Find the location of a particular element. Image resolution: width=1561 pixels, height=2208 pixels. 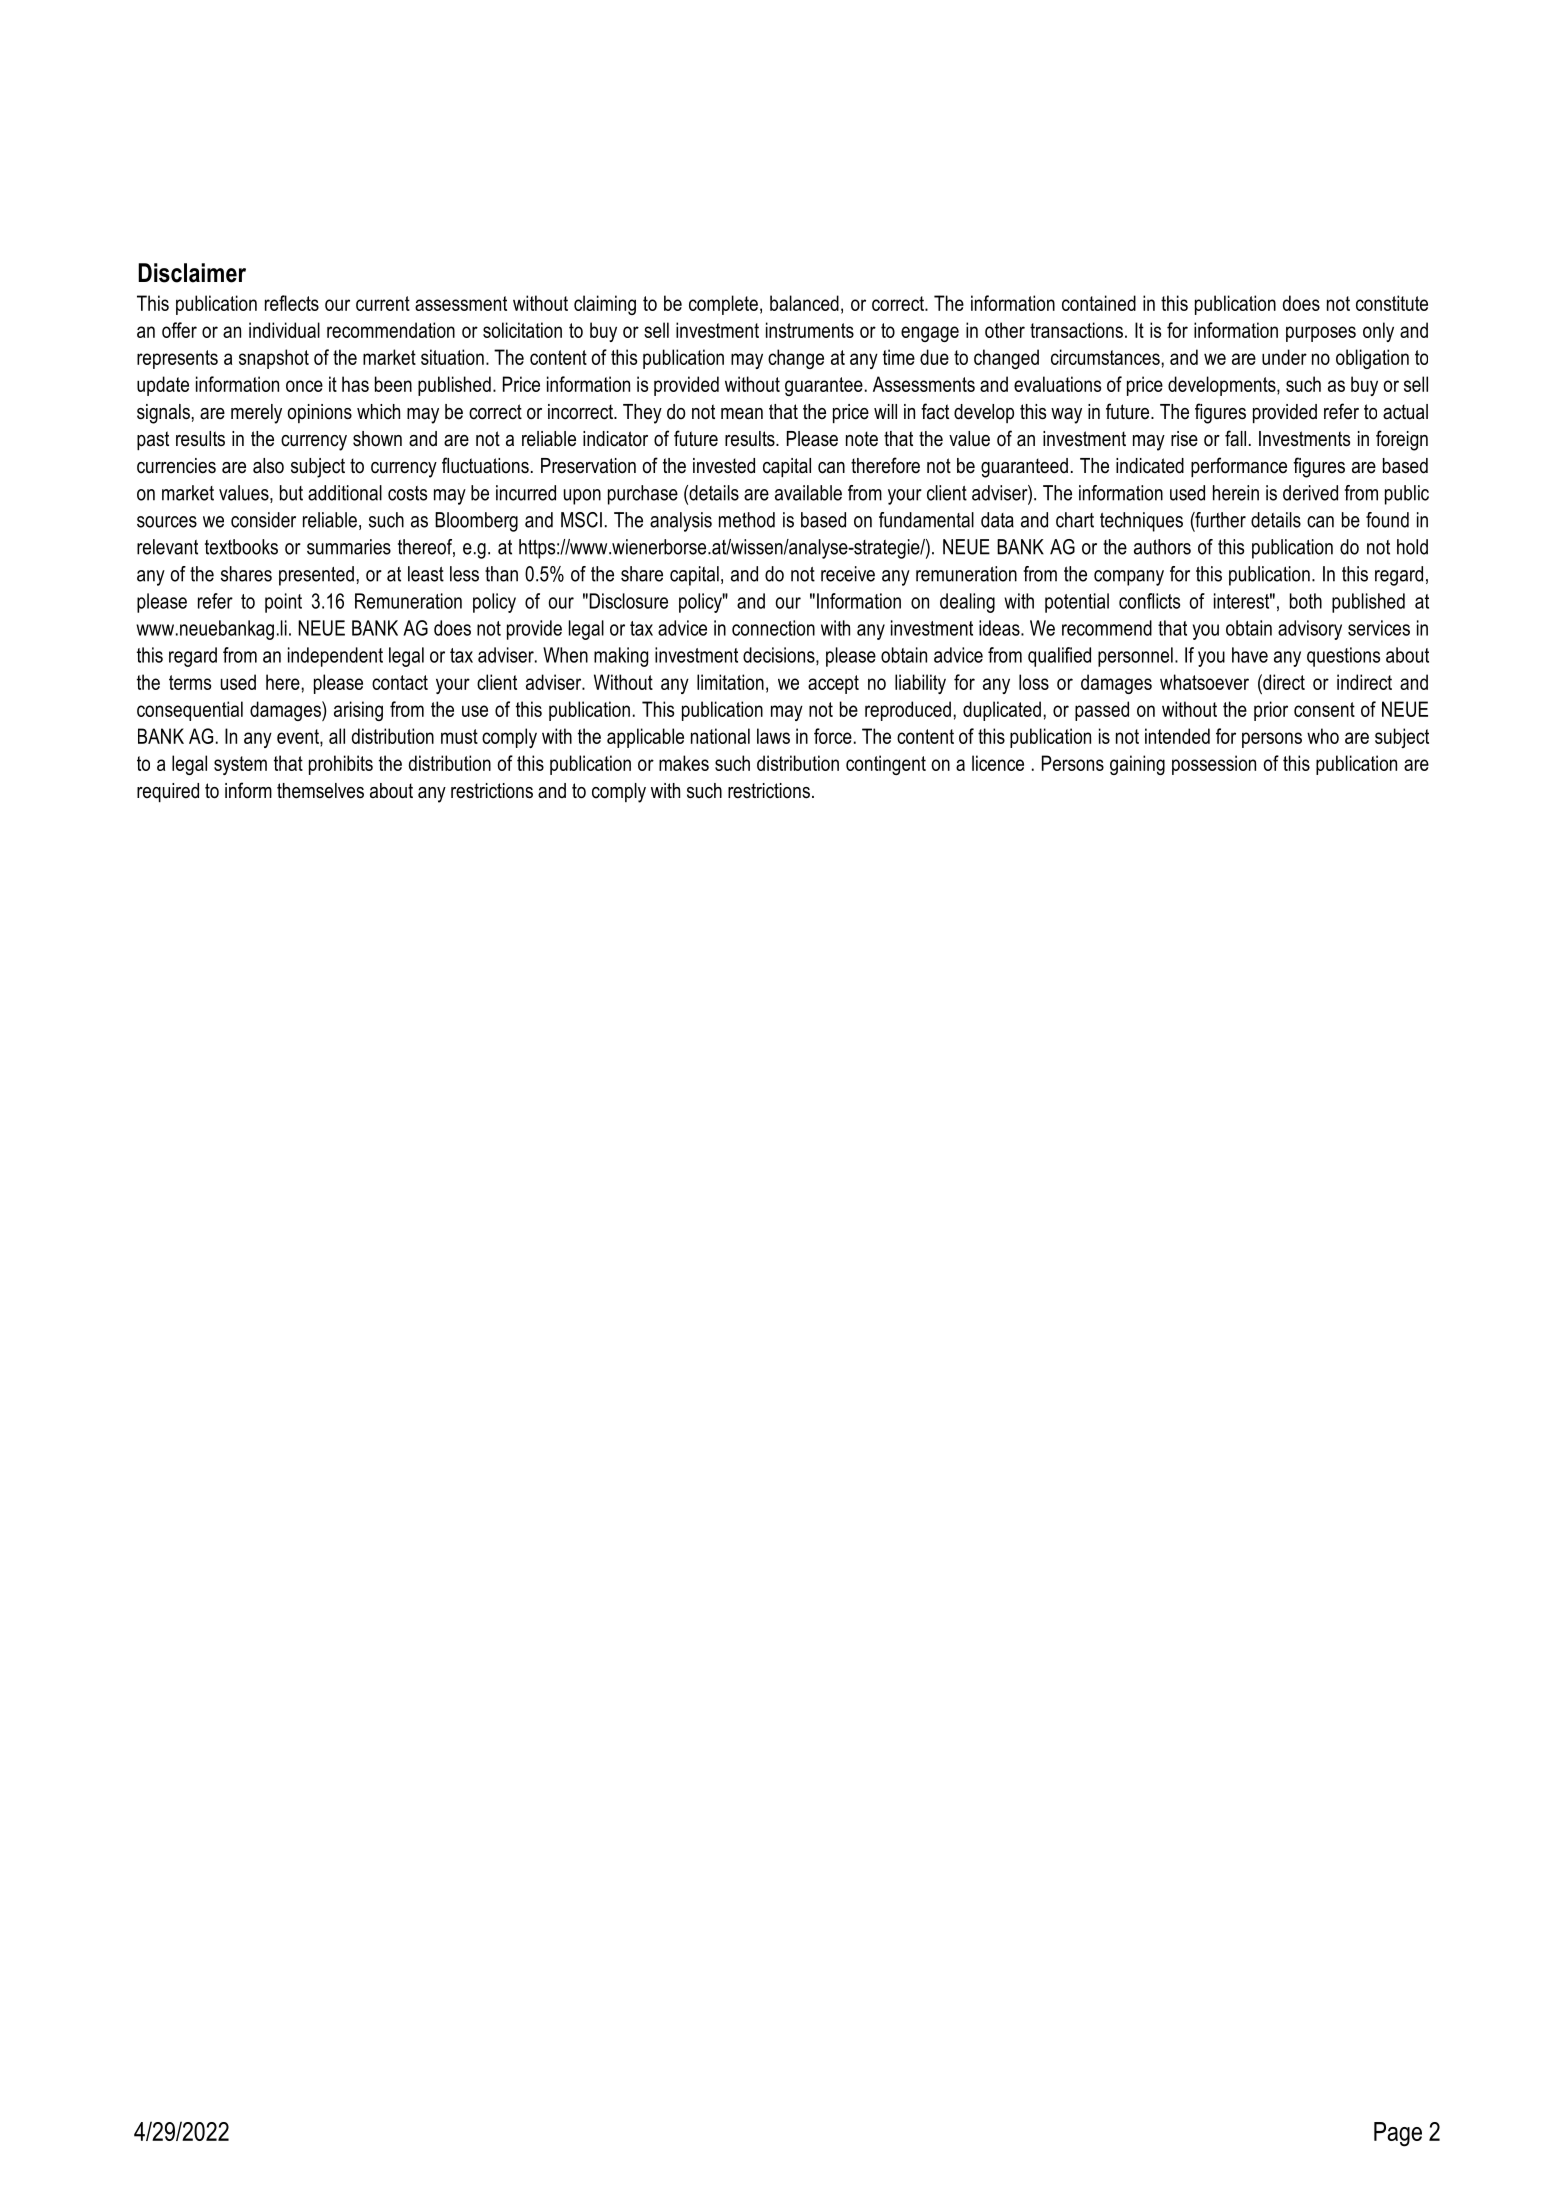

required is located at coordinates (168, 792).
